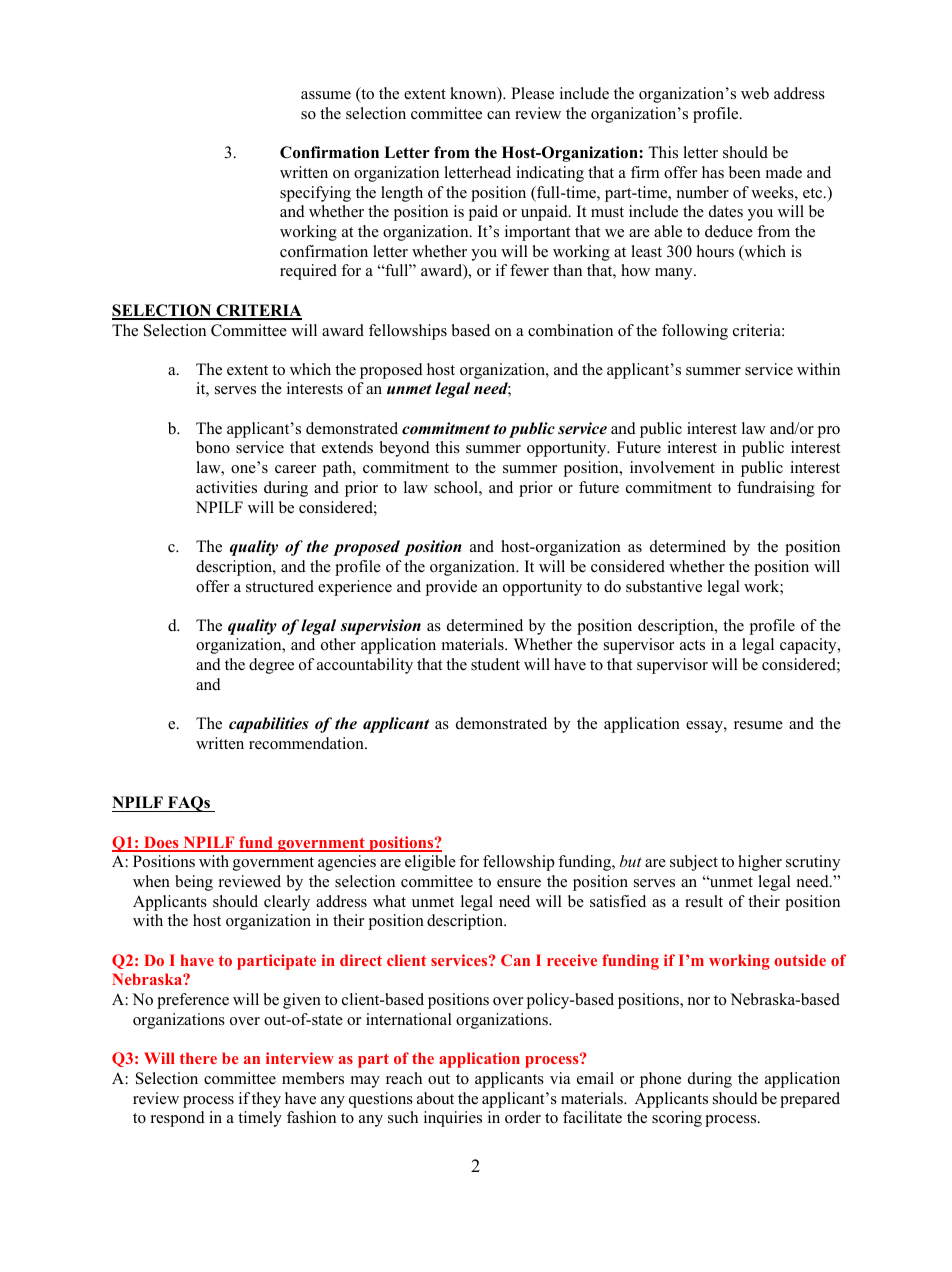  Describe the element at coordinates (266, 1100) in the screenshot. I see `they` at that location.
